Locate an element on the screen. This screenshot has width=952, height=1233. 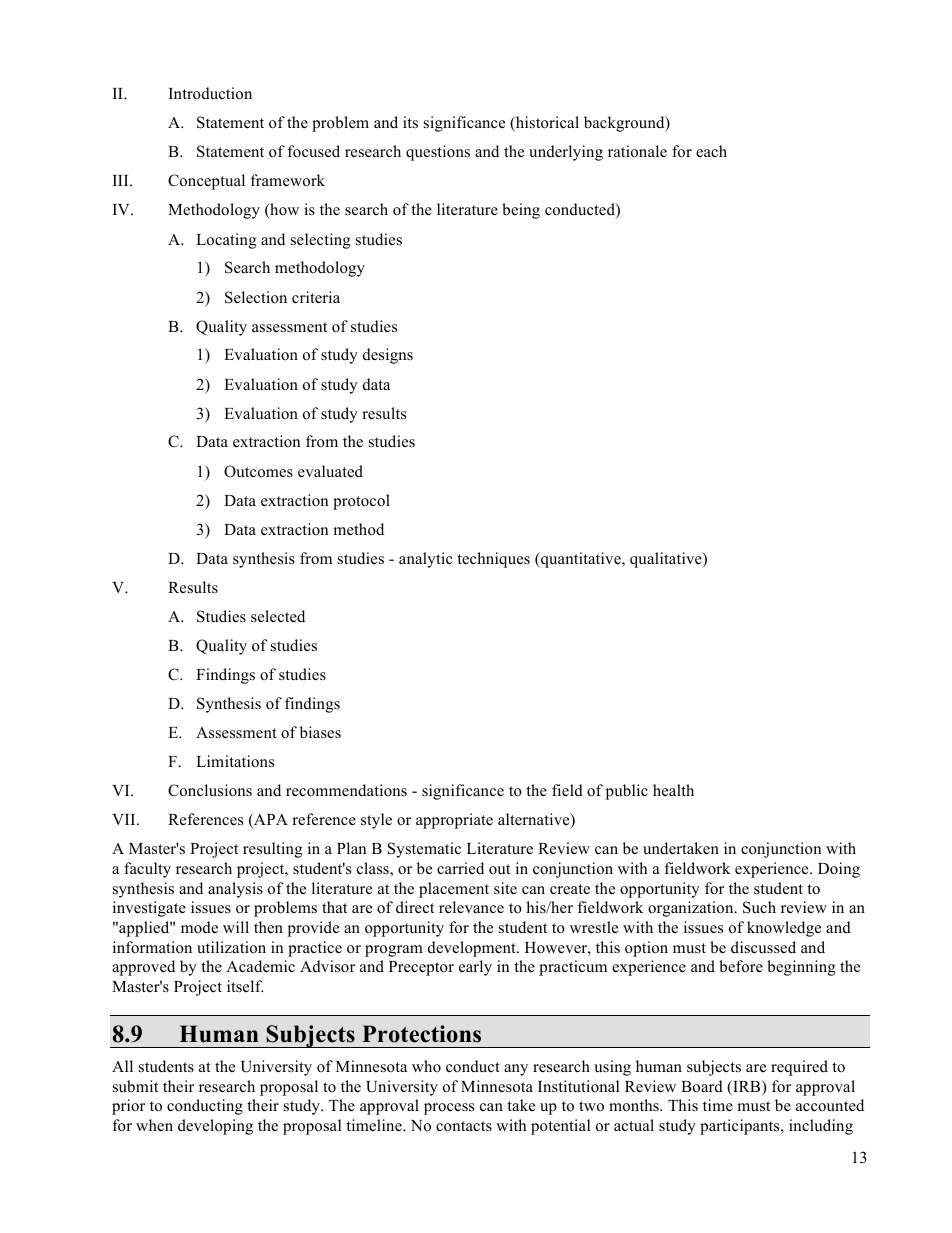
Such is located at coordinates (759, 907).
